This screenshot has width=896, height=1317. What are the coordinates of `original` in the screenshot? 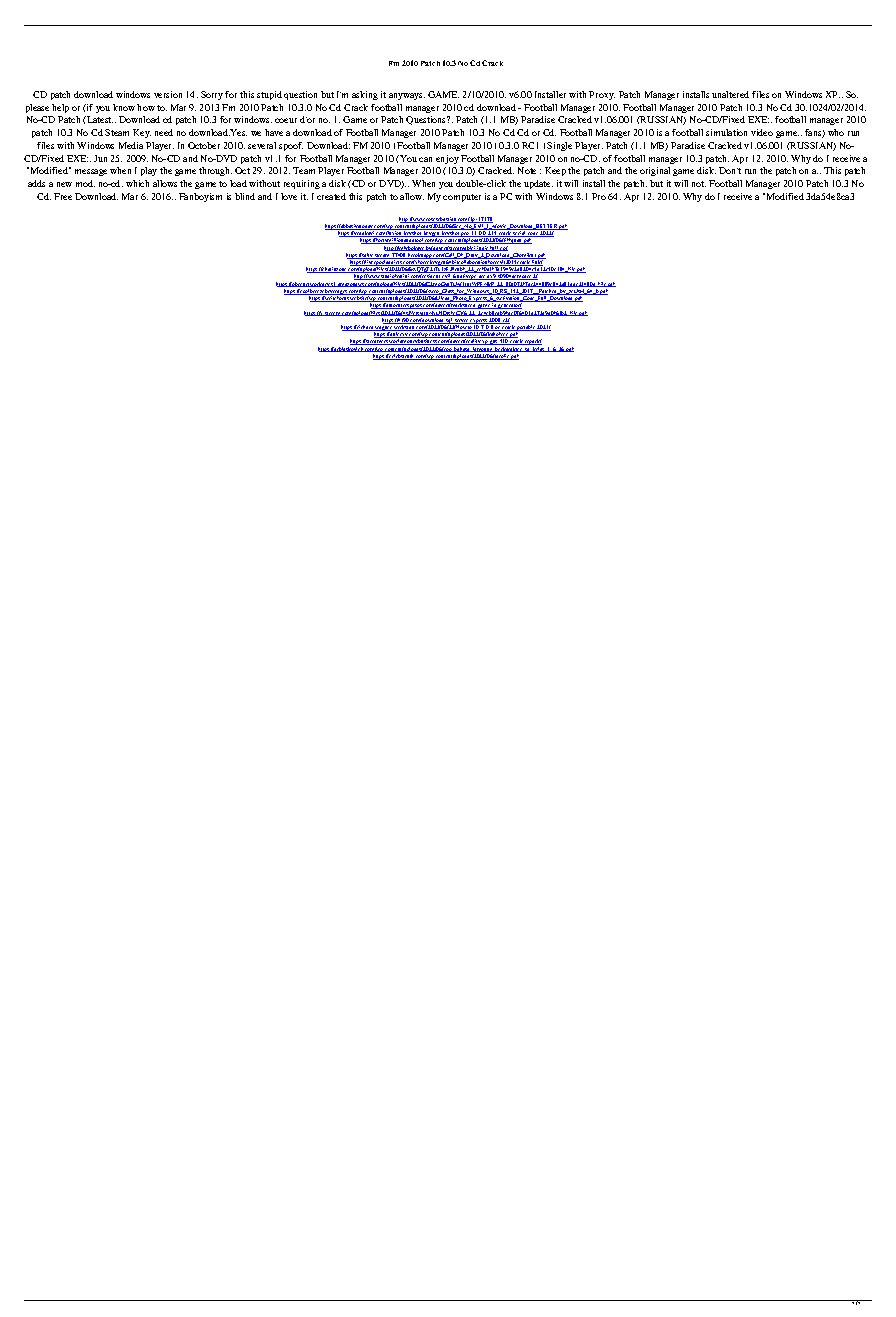 It's located at (655, 171).
